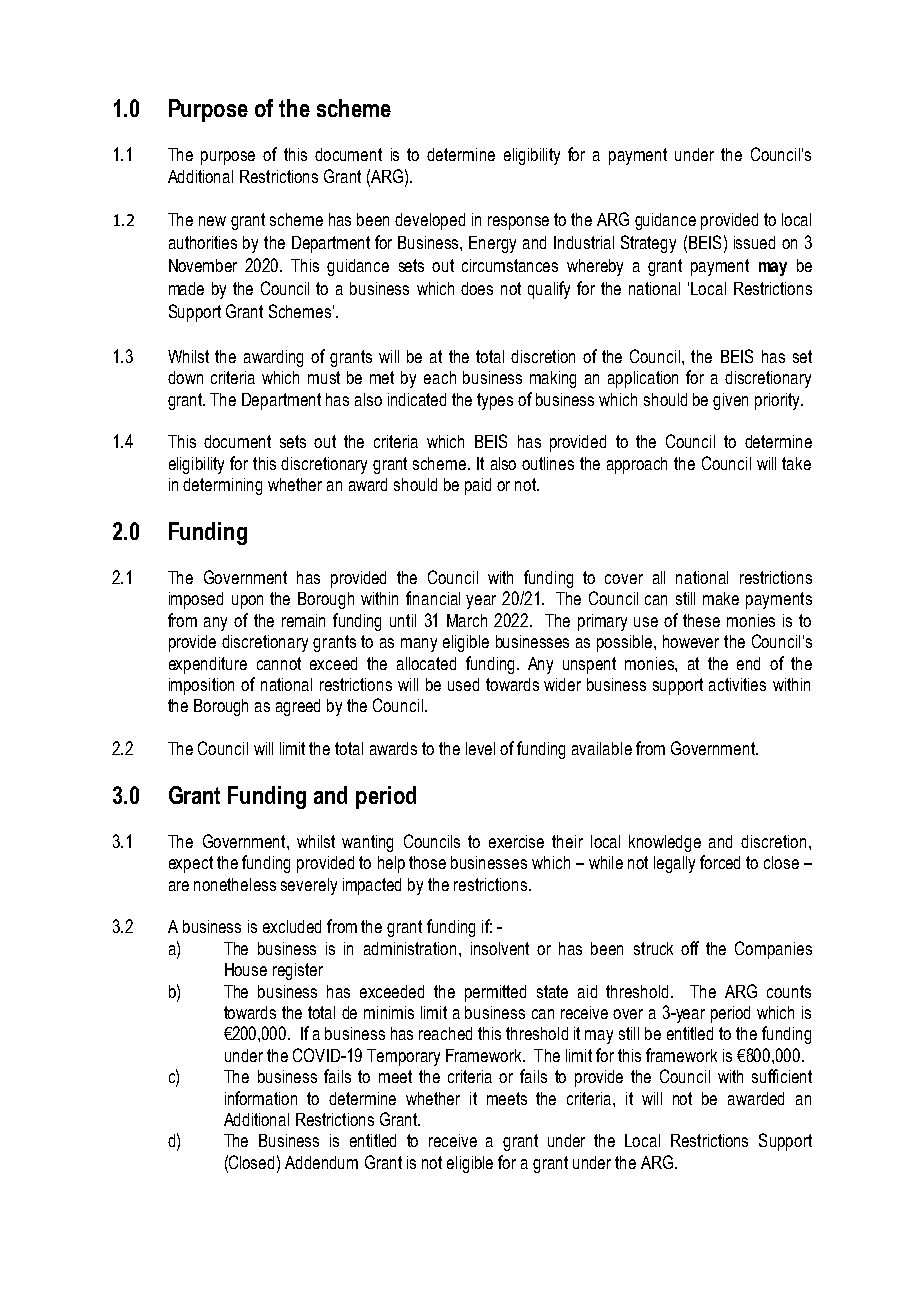 This screenshot has height=1308, width=924. Describe the element at coordinates (203, 242) in the screenshot. I see `authorities` at that location.
